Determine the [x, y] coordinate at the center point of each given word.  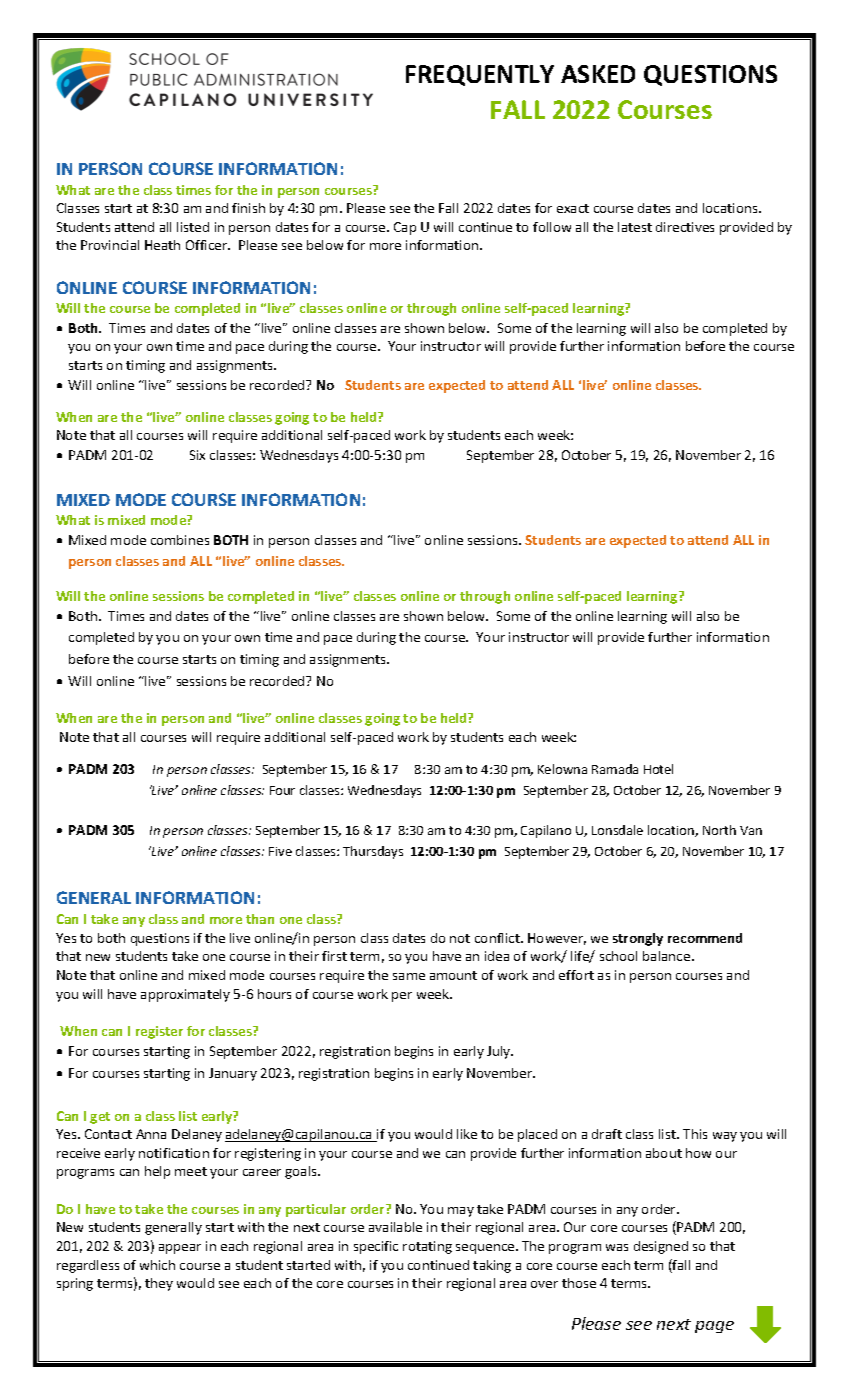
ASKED [598, 74]
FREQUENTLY [480, 75]
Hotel [658, 769]
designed [661, 1247]
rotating [427, 1247]
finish [248, 208]
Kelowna [562, 769]
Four [282, 790]
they [159, 1284]
